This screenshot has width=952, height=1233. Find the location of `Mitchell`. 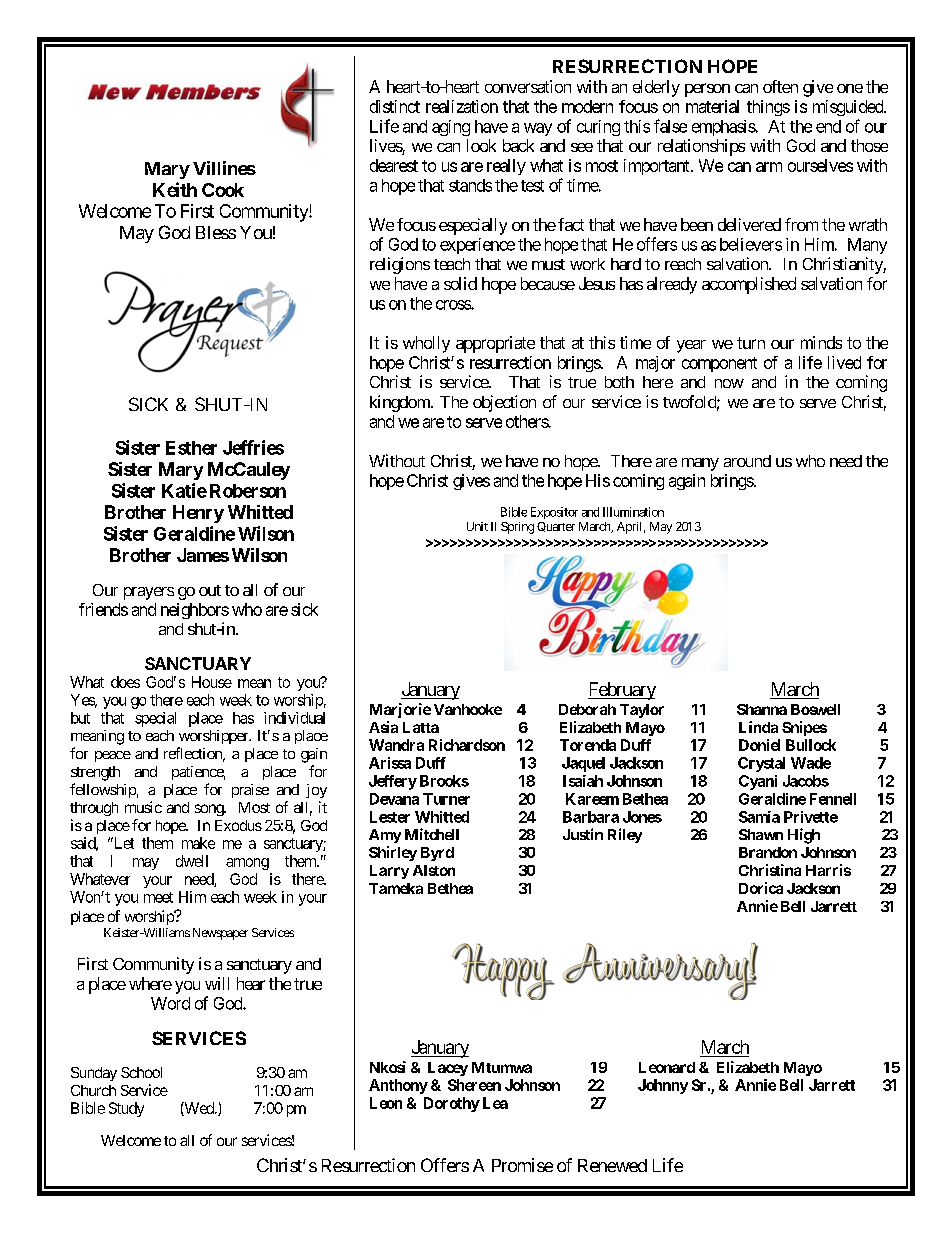

Mitchell is located at coordinates (432, 834).
